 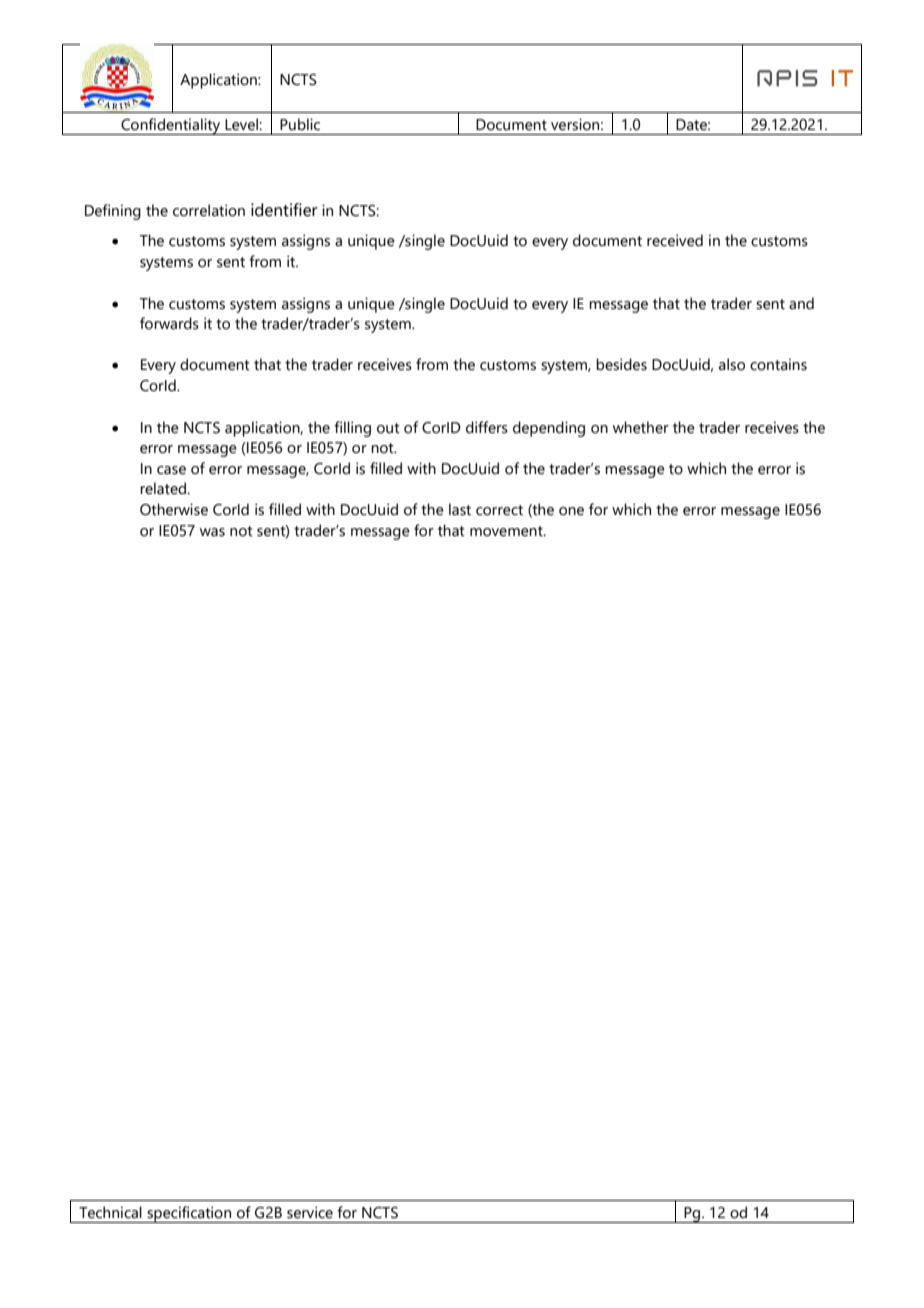 I want to click on also, so click(x=732, y=364).
